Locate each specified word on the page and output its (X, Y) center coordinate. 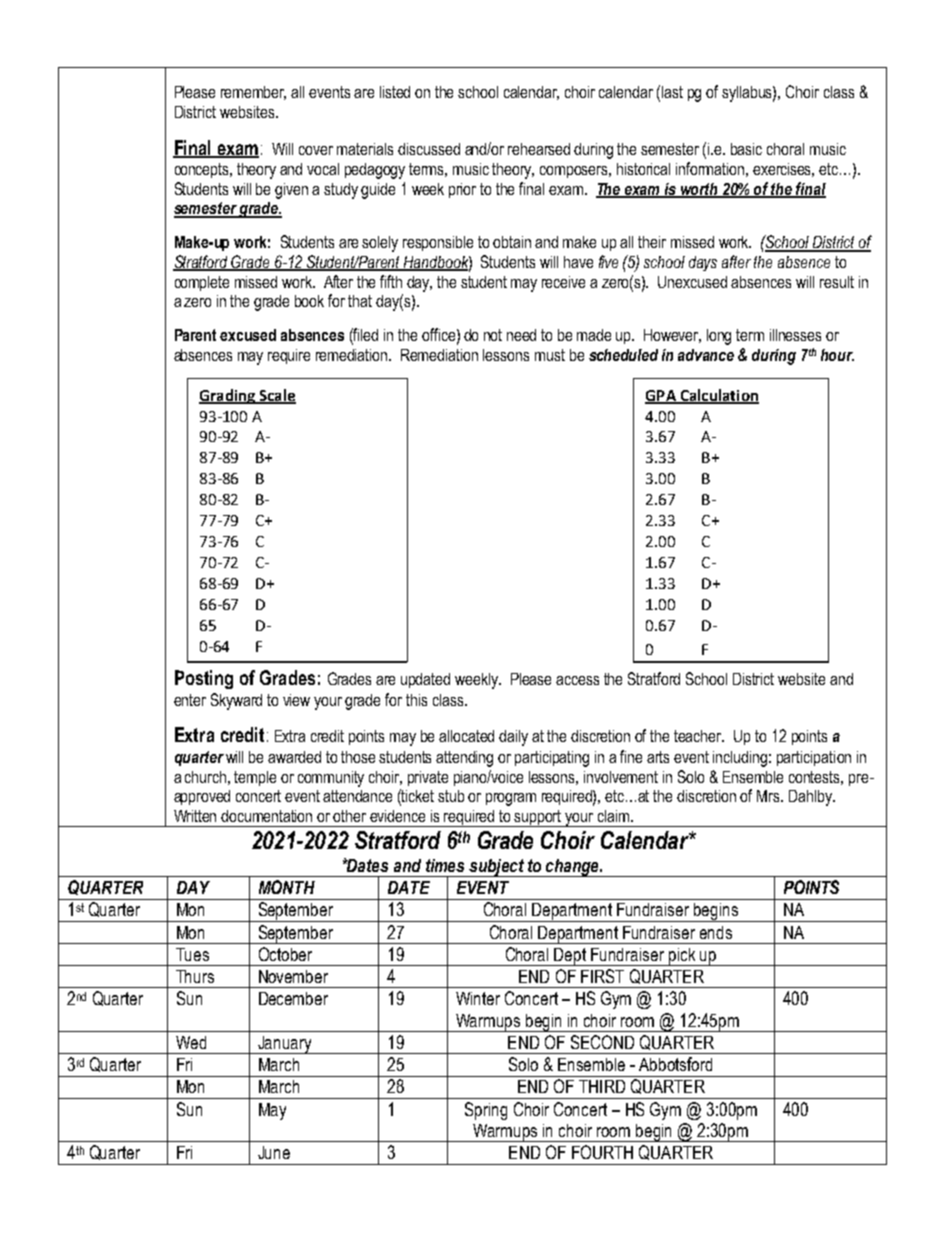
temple (255, 778)
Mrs (770, 796)
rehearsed (539, 149)
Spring (486, 1111)
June (274, 1152)
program (511, 799)
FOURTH (602, 1152)
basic (746, 149)
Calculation (718, 396)
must (550, 355)
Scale (276, 396)
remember (253, 93)
